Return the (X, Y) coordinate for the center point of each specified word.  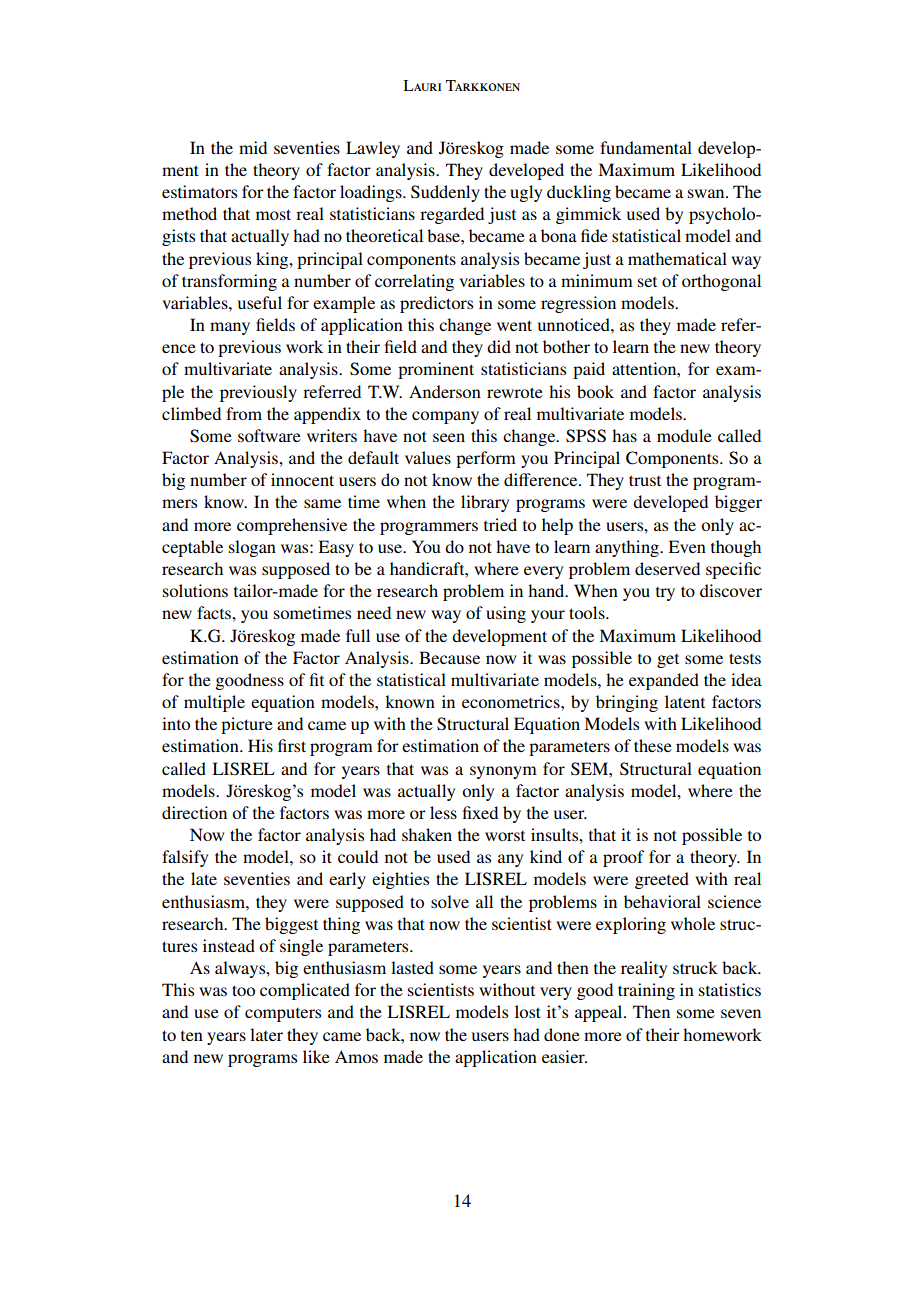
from (244, 413)
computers (283, 1015)
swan (707, 193)
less (443, 812)
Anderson (445, 391)
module (684, 435)
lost (528, 1011)
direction (194, 812)
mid (253, 147)
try (665, 594)
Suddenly (445, 193)
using (506, 614)
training (646, 991)
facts (215, 612)
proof (623, 858)
